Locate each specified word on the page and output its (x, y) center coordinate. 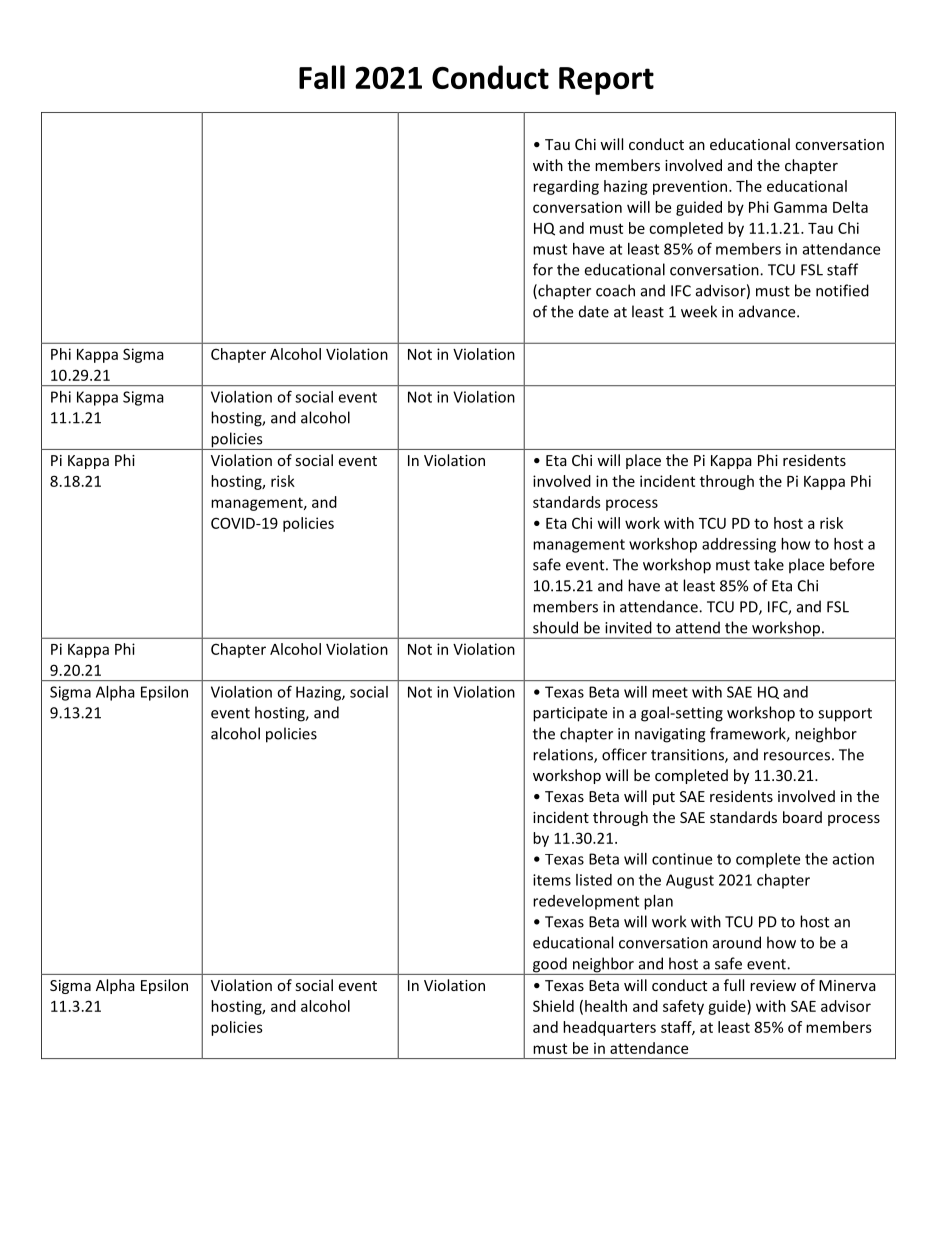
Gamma (800, 207)
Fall (322, 77)
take (769, 564)
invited (628, 627)
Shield (553, 1006)
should (555, 627)
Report (606, 81)
